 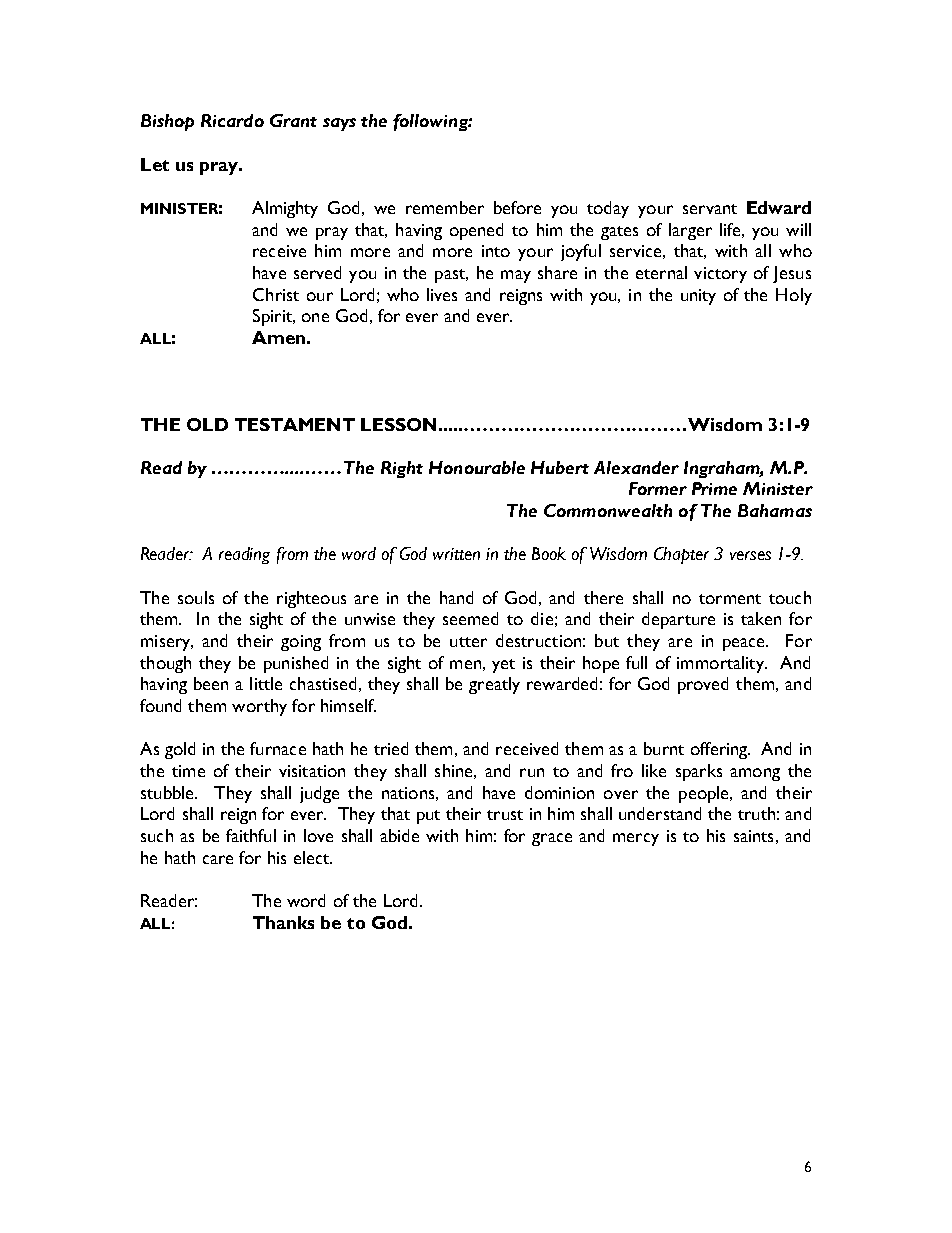 What do you see at coordinates (710, 209) in the document?
I see `servant` at bounding box center [710, 209].
